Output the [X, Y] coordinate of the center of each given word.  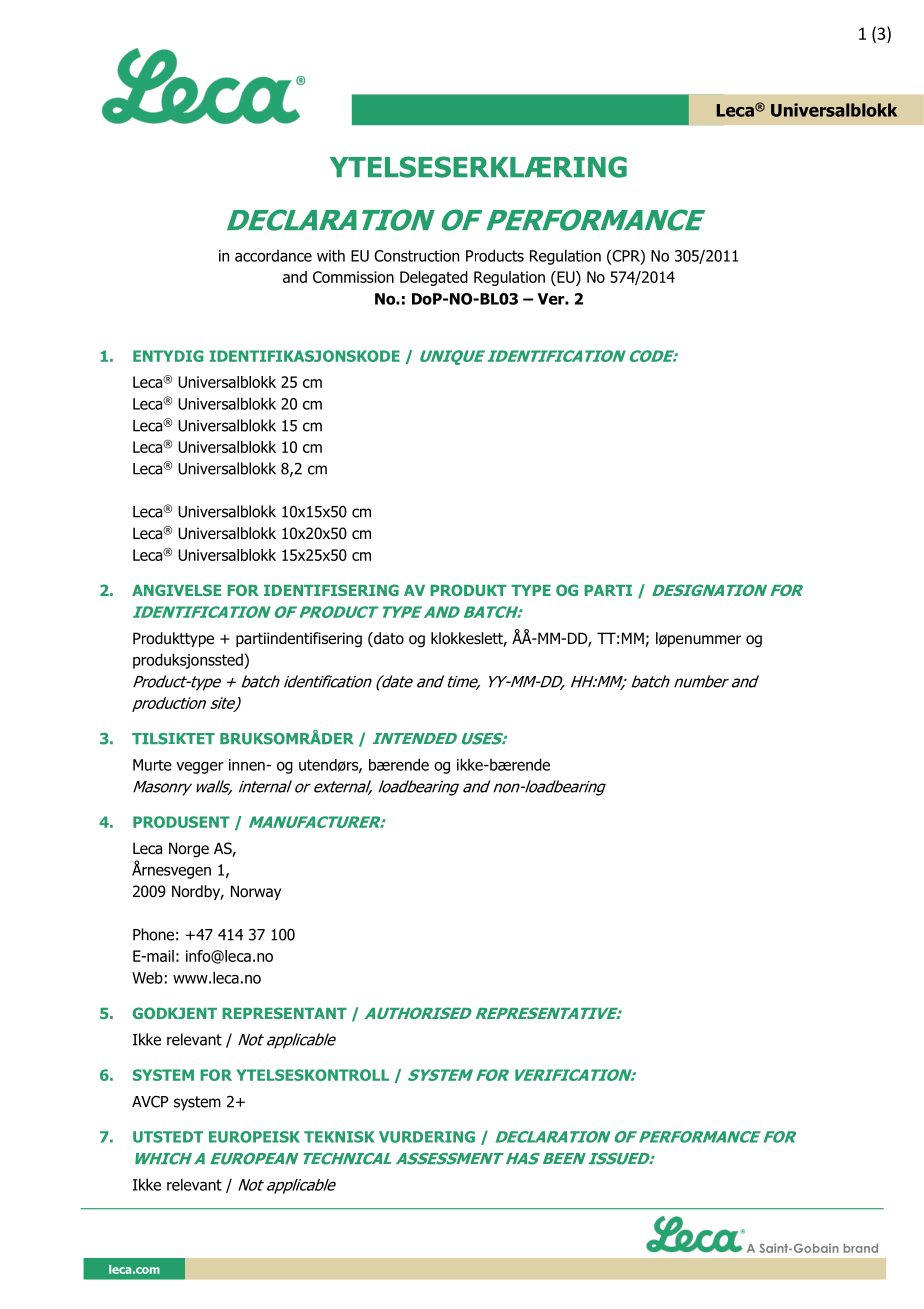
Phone [153, 934]
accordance [273, 255]
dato [388, 639]
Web [147, 978]
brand [860, 1248]
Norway [256, 892]
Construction [416, 256]
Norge [189, 849]
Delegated [434, 278]
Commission [353, 277]
